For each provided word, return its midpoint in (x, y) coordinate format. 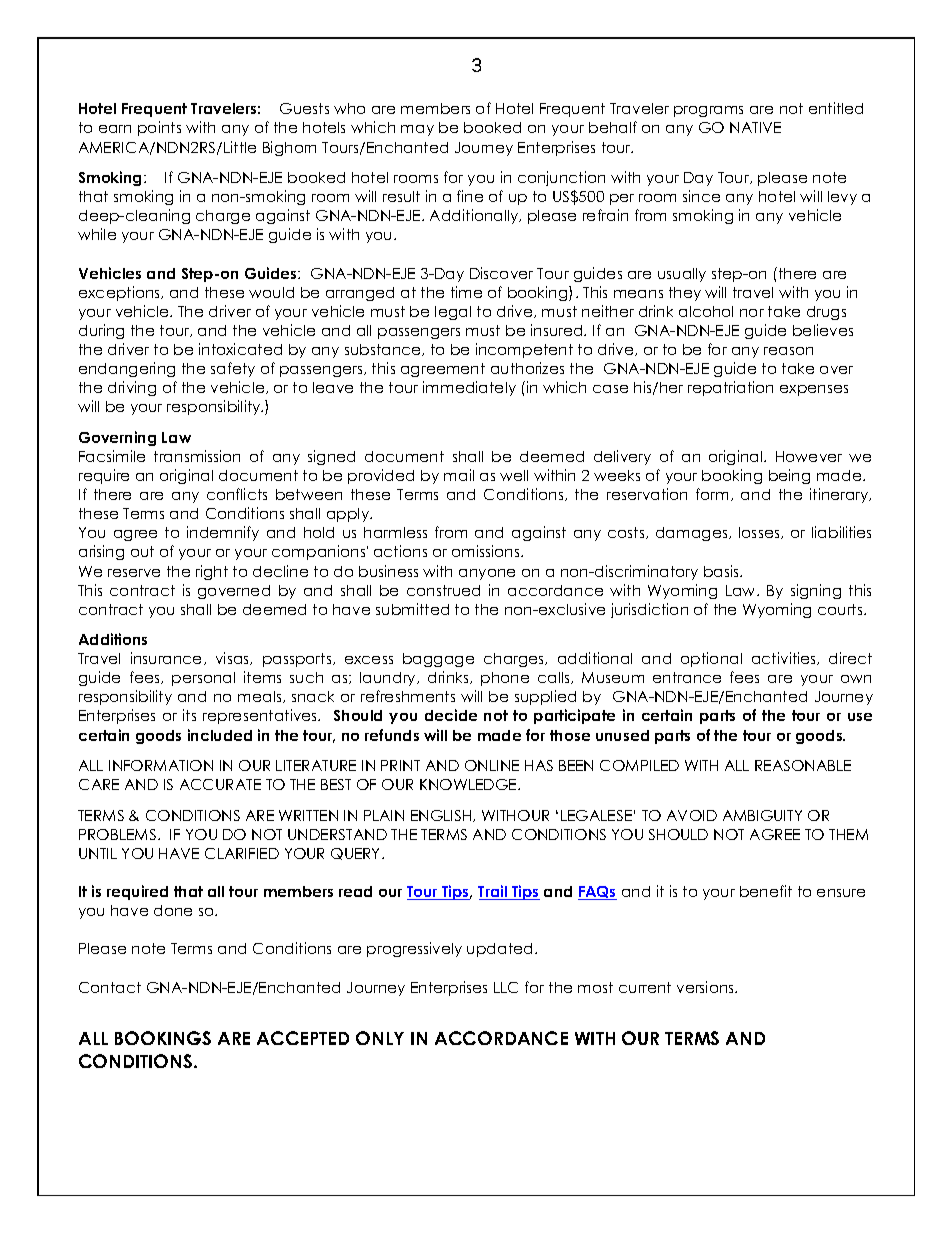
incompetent (524, 350)
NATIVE (755, 127)
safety (233, 369)
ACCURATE (220, 784)
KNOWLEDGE (469, 784)
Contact (110, 987)
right (212, 572)
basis (722, 571)
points (159, 128)
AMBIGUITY (762, 815)
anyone (487, 574)
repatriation (730, 388)
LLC (506, 987)
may (417, 130)
